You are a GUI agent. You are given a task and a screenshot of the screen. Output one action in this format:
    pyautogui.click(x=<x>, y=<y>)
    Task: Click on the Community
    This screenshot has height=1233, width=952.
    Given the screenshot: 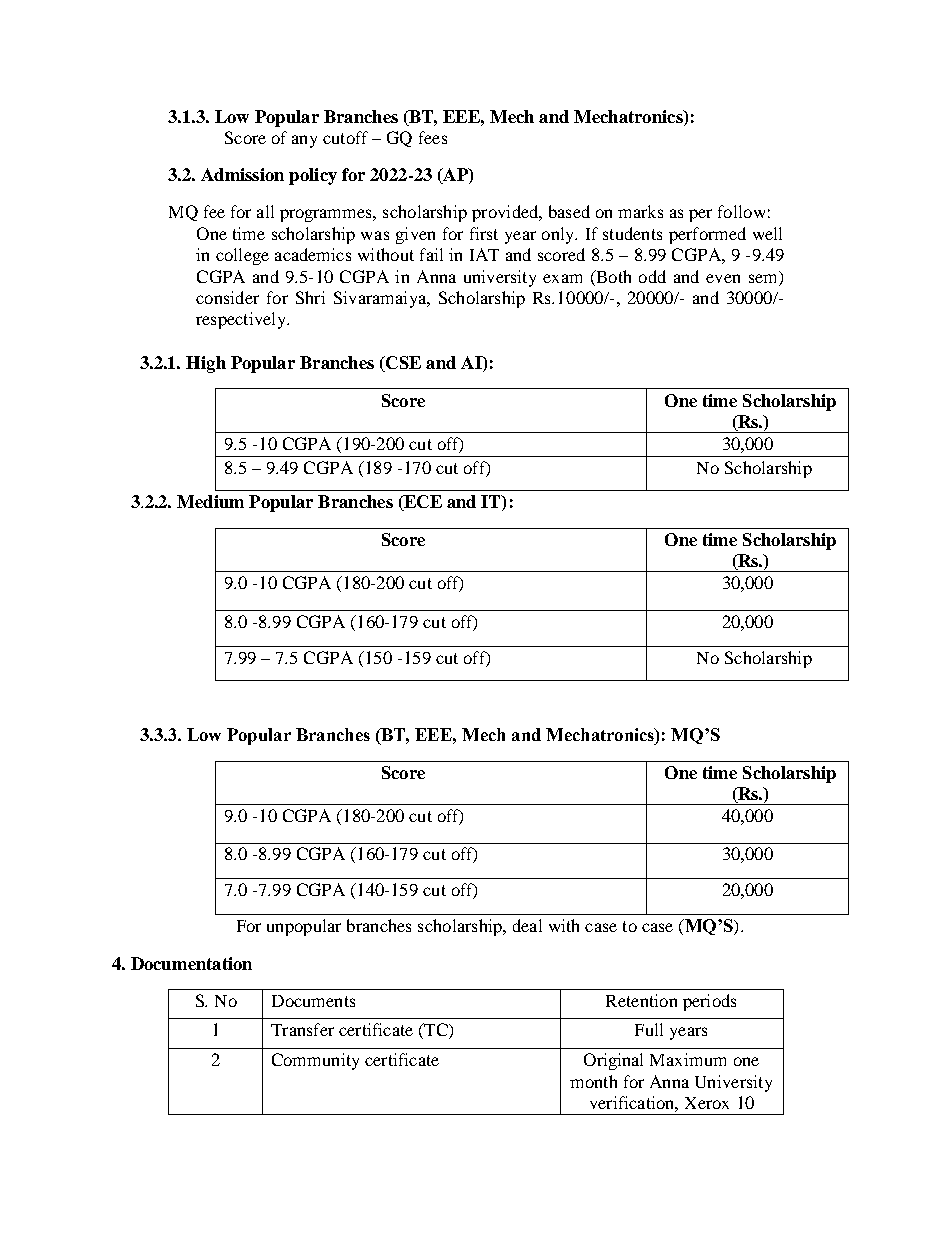 What is the action you would take?
    pyautogui.click(x=315, y=1061)
